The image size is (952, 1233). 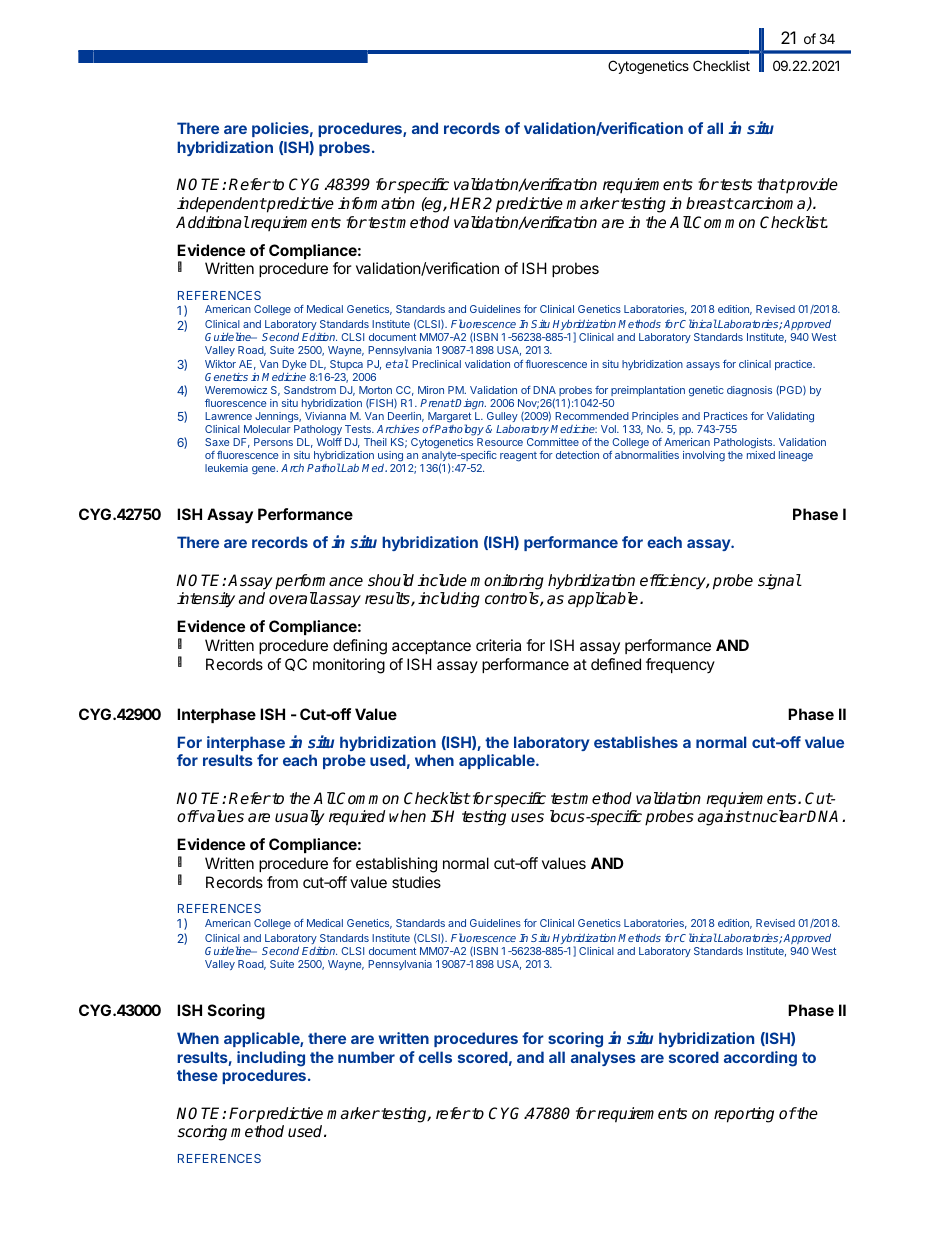 I want to click on these, so click(x=197, y=1075).
